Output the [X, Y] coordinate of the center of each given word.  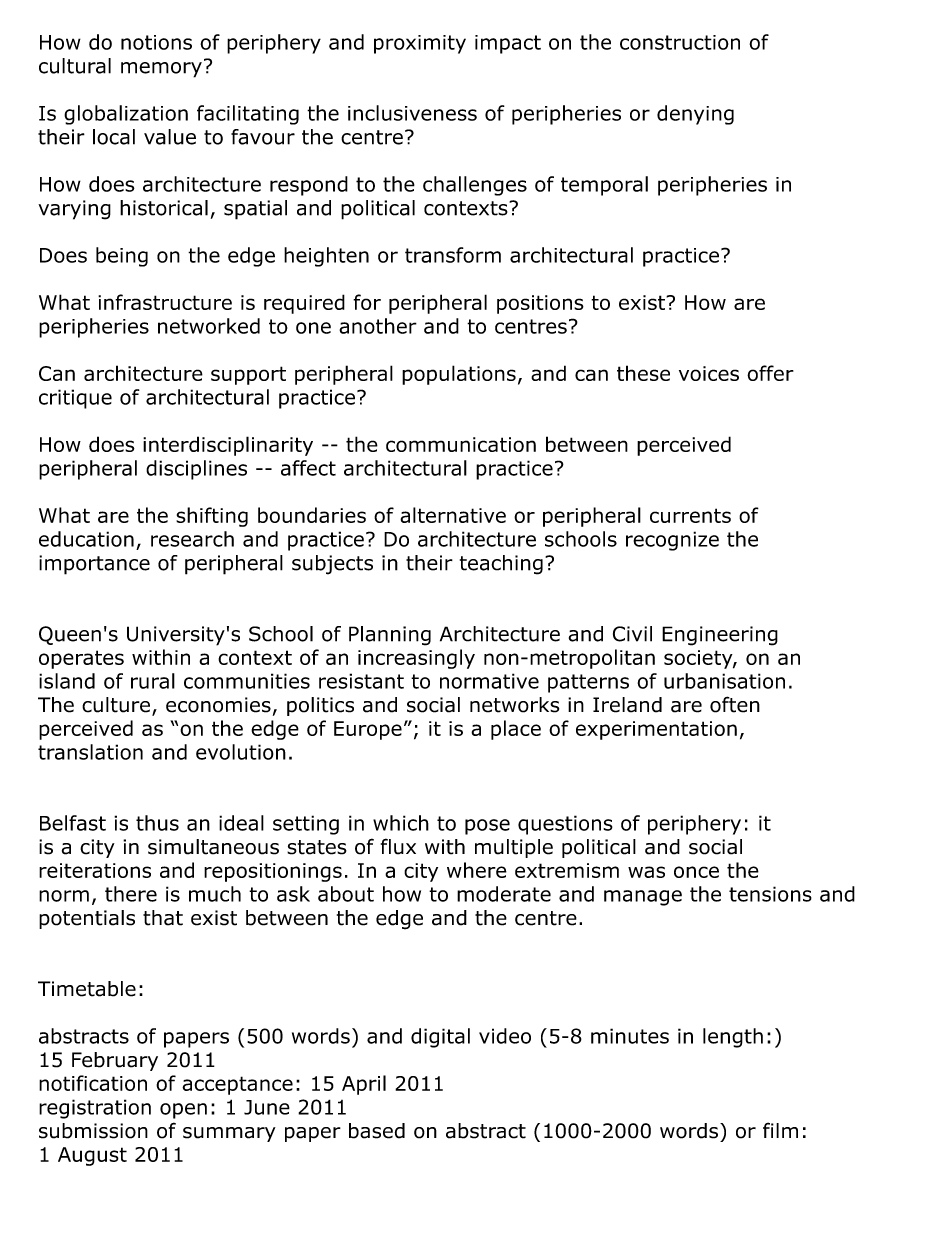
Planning [390, 636]
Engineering [720, 636]
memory [161, 70]
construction [680, 42]
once [696, 872]
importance [94, 565]
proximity [420, 44]
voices [709, 373]
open [183, 1111]
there [131, 894]
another [378, 326]
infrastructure [165, 302]
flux [398, 846]
